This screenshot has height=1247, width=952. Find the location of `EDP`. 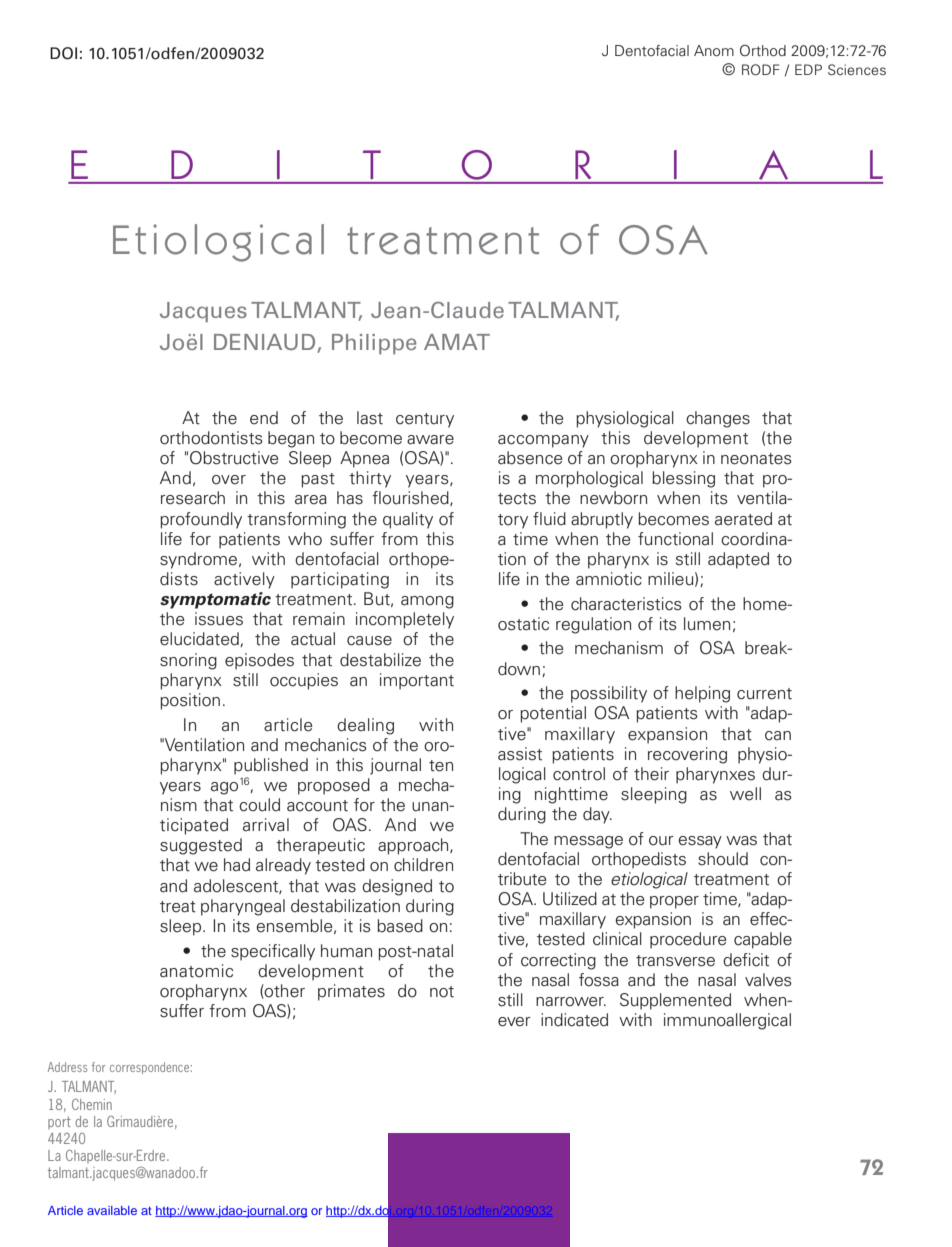

EDP is located at coordinates (808, 69).
